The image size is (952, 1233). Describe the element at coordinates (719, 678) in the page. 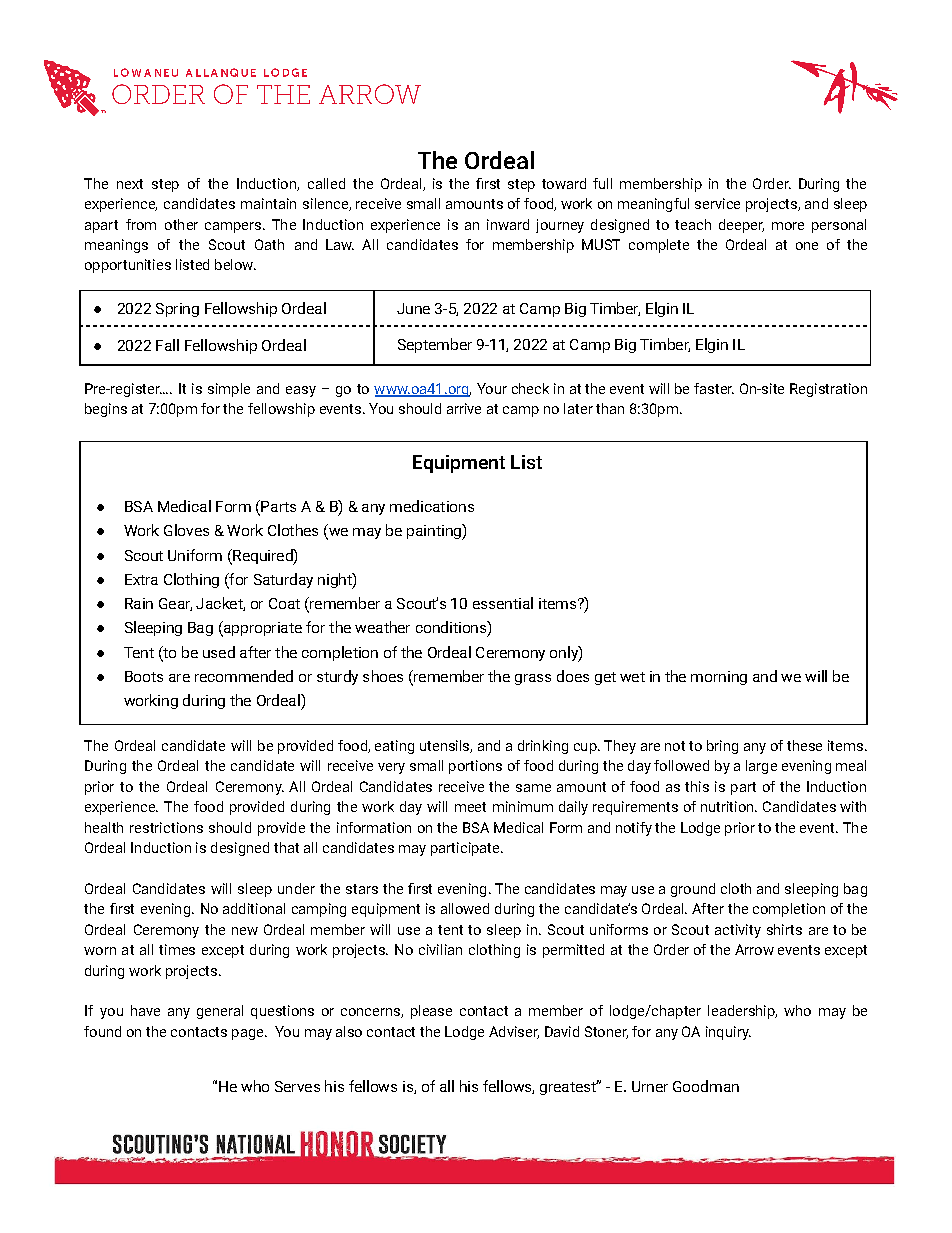

I see `morning` at that location.
